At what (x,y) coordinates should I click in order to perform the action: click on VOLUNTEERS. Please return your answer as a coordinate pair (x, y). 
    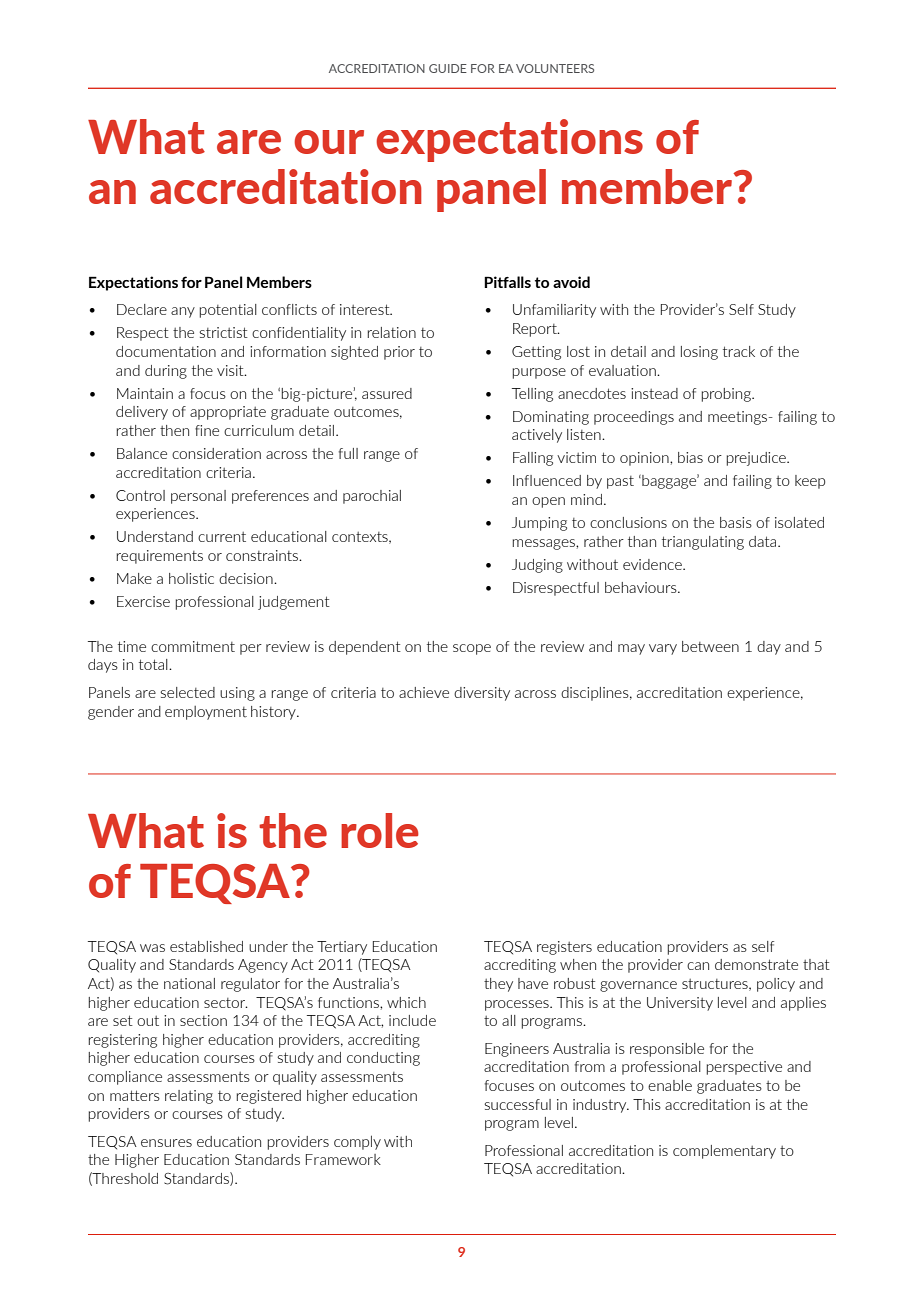
    Looking at the image, I should click on (555, 68).
